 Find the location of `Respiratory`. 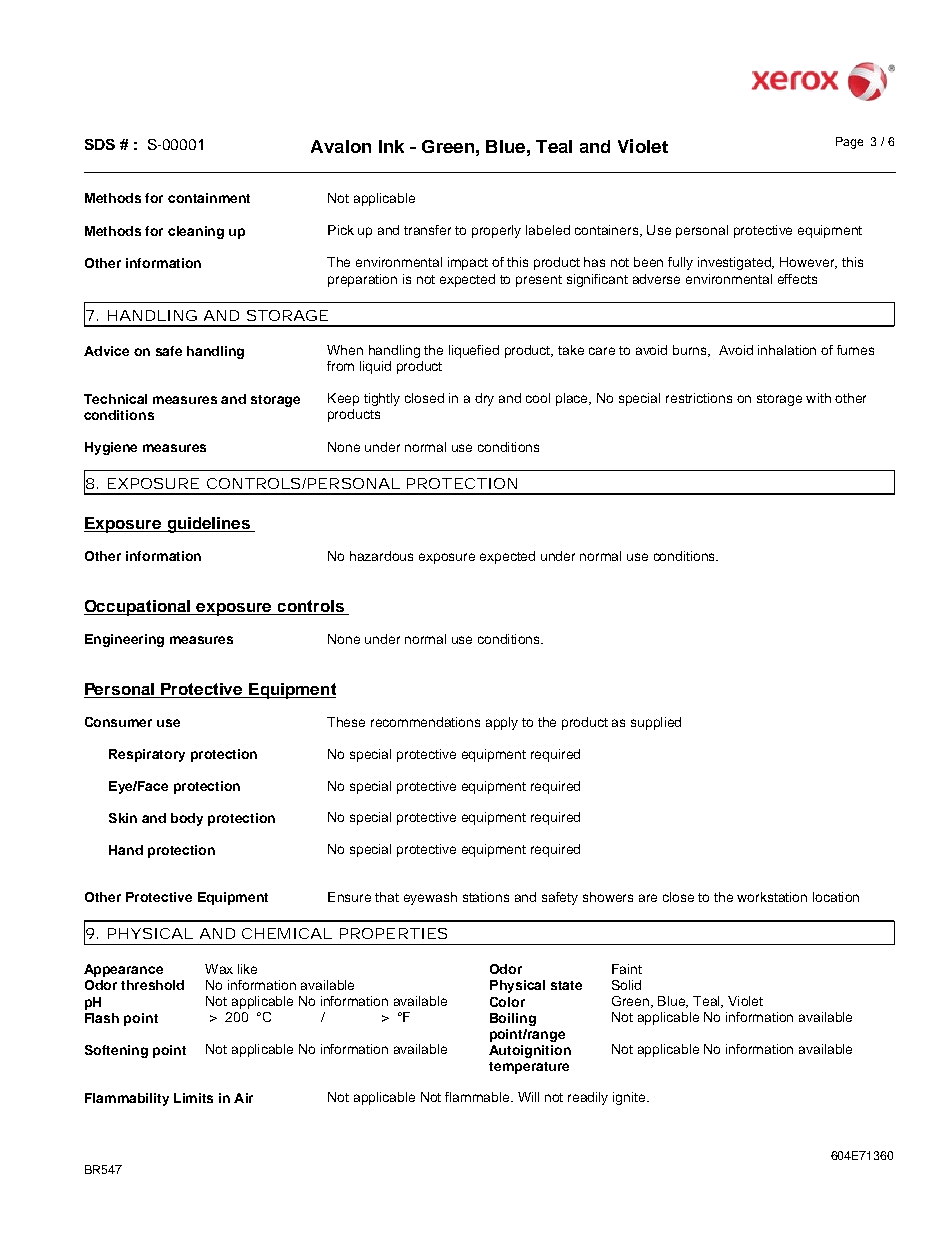

Respiratory is located at coordinates (147, 755).
